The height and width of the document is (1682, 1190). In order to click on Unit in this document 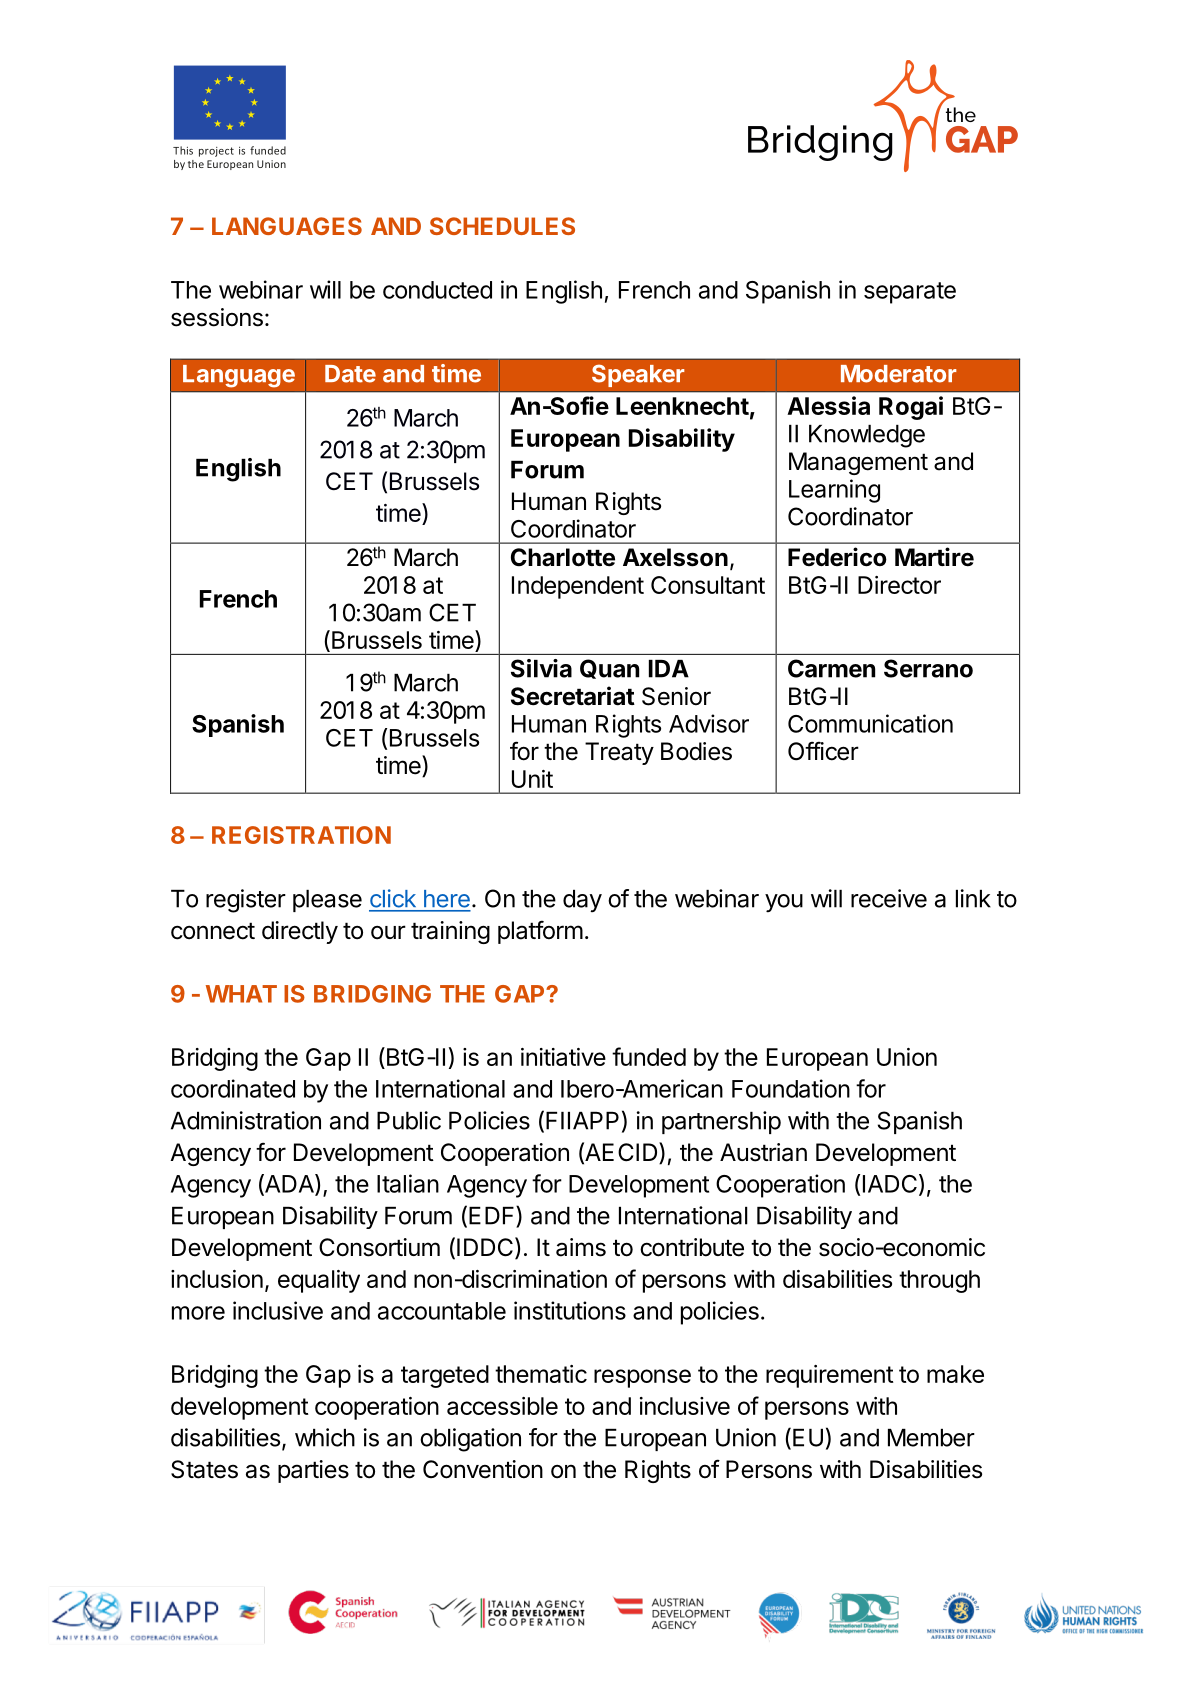, I will do `click(532, 779)`.
